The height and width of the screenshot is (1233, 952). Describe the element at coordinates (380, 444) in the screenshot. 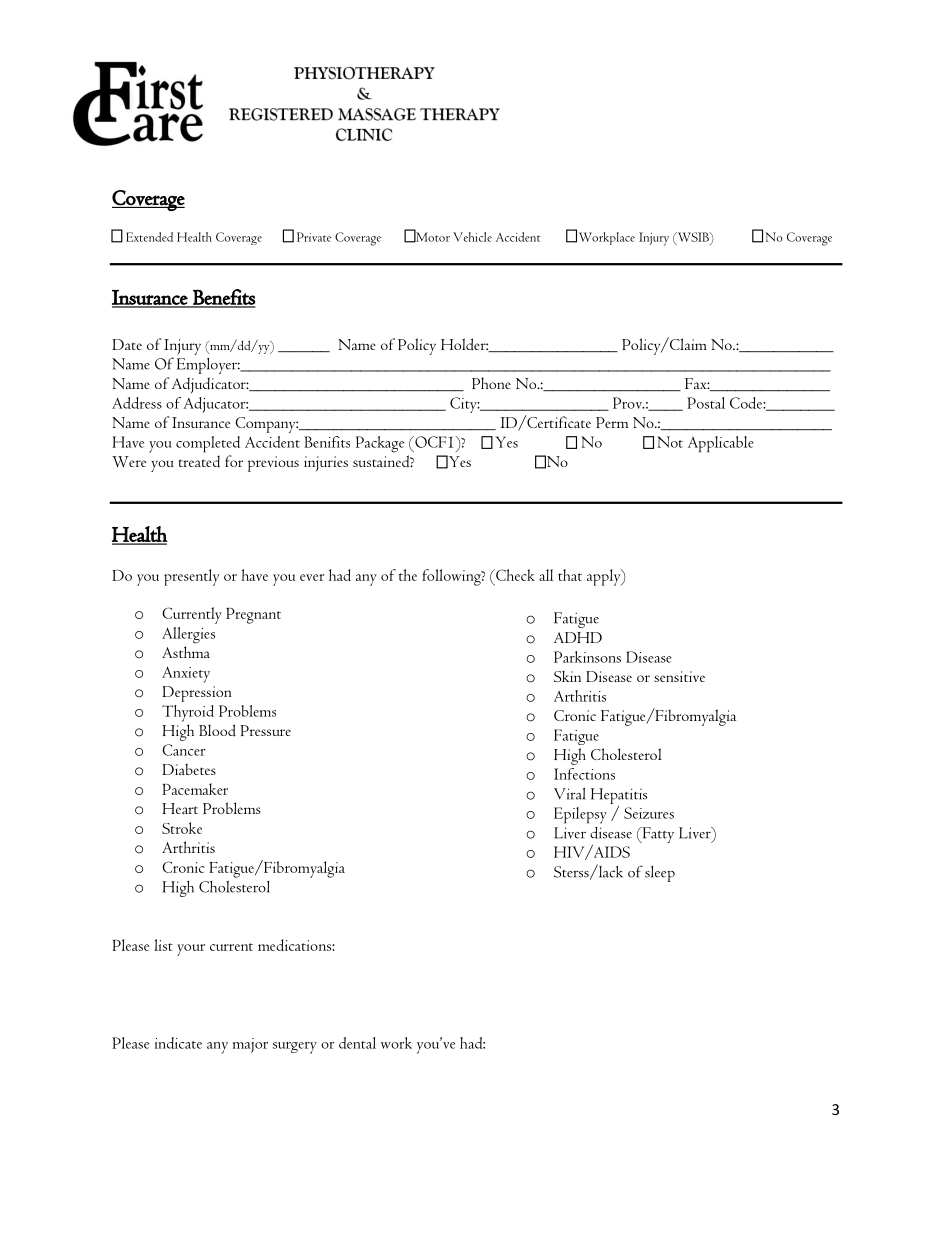

I see `Package` at that location.
